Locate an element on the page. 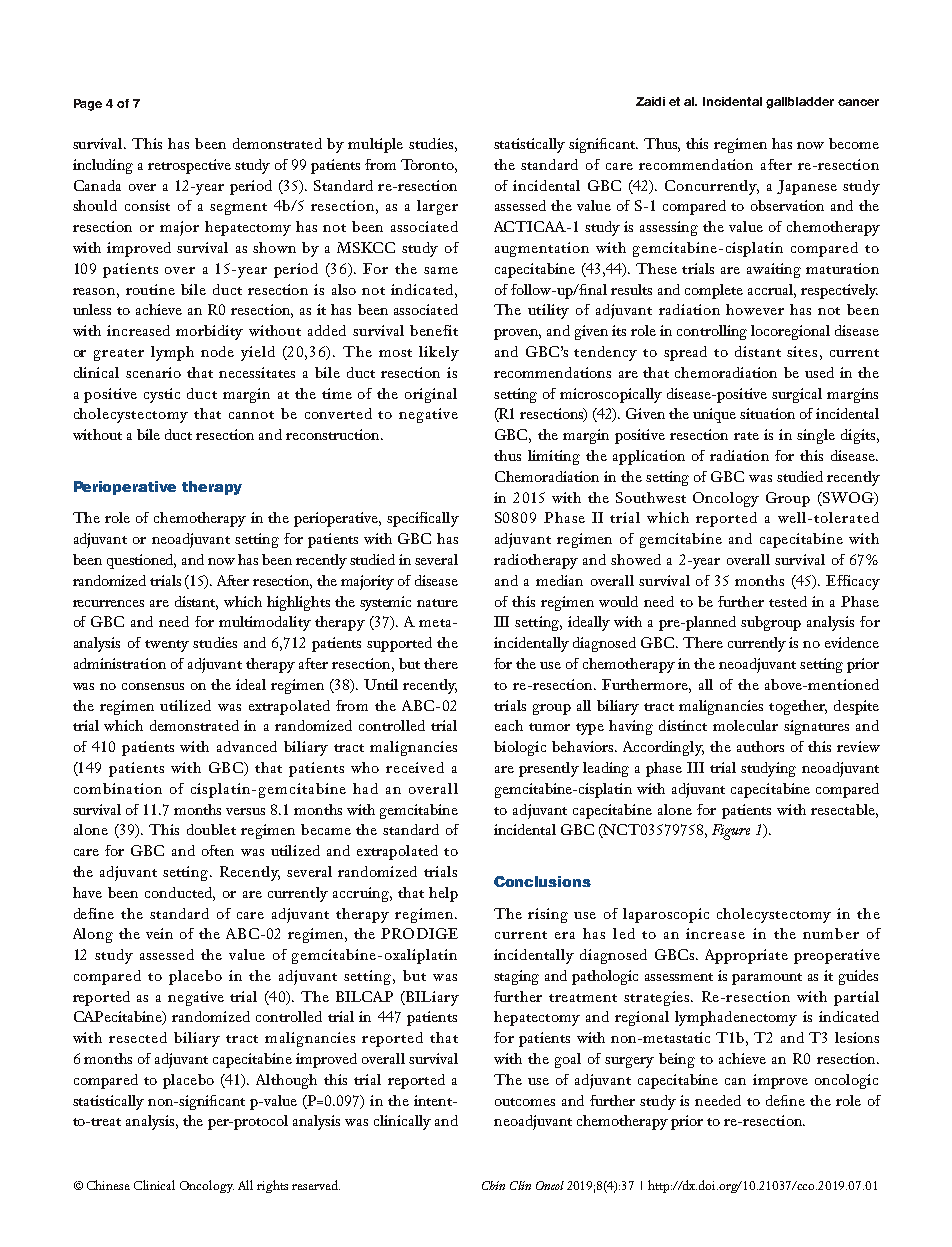 This image has height=1247, width=952. specifically is located at coordinates (423, 519).
